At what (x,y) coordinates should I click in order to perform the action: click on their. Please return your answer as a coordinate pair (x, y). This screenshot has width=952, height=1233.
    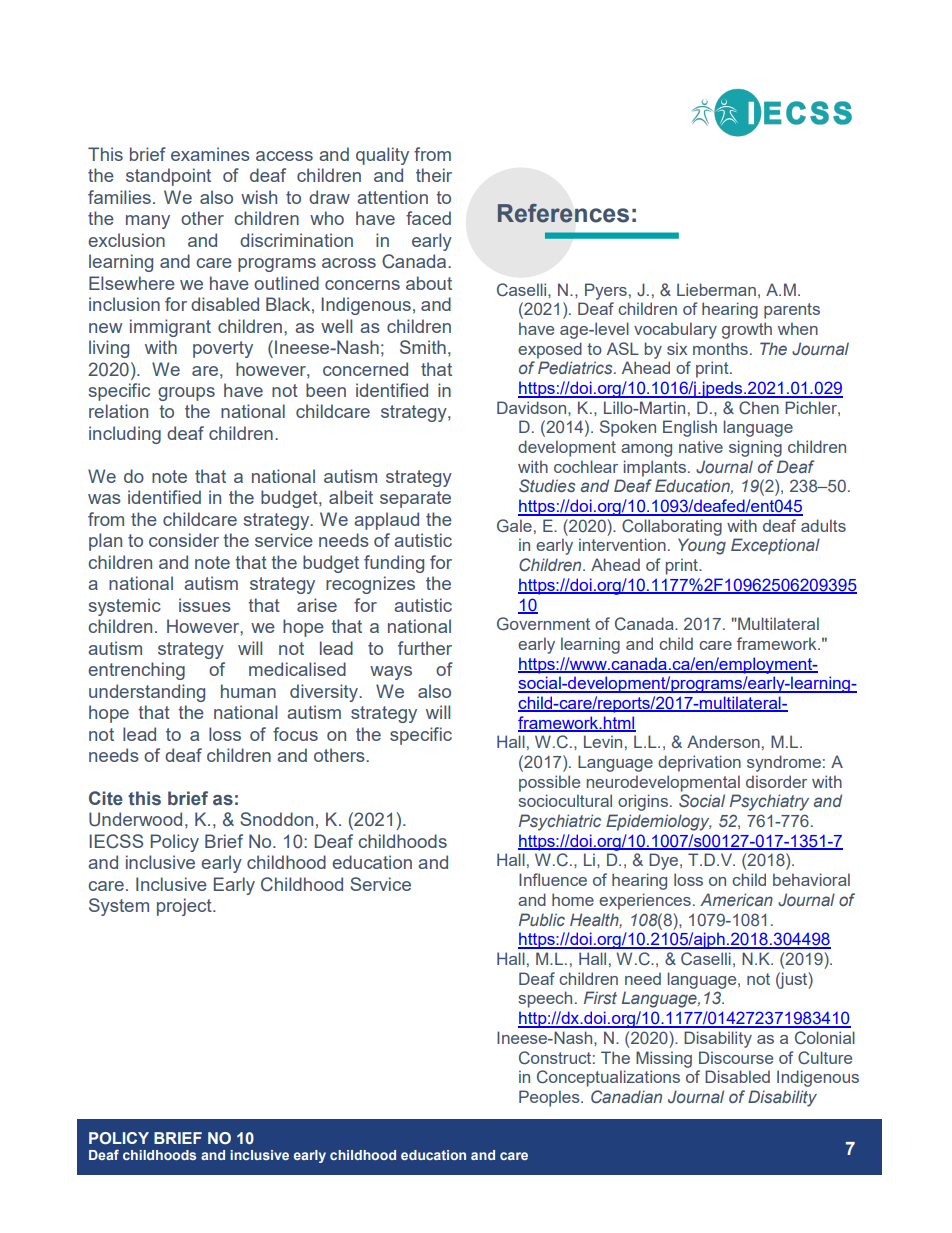
    Looking at the image, I should click on (434, 175).
